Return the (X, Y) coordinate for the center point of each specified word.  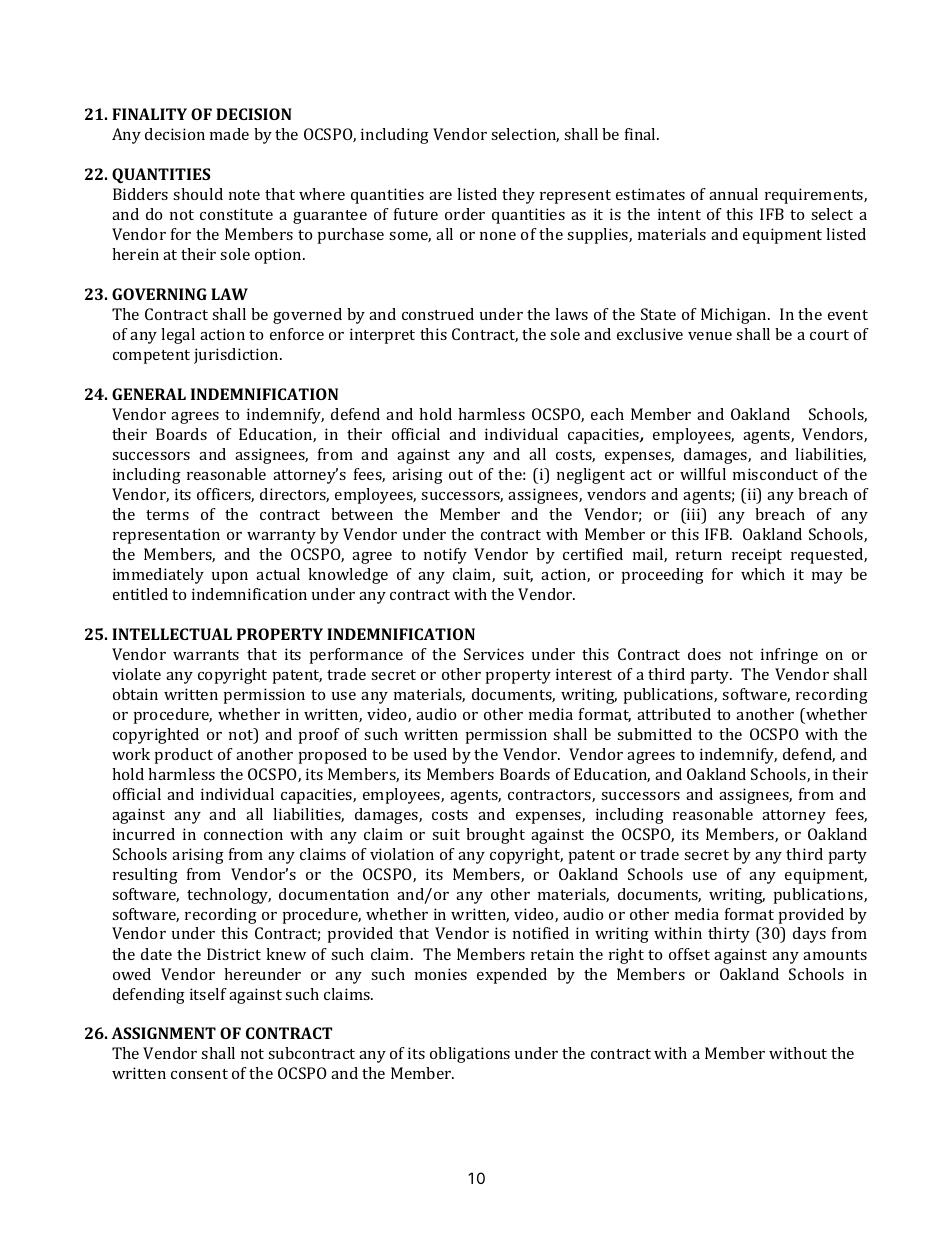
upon (230, 578)
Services (494, 654)
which (763, 574)
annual (733, 194)
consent (199, 1074)
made (229, 134)
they (518, 196)
